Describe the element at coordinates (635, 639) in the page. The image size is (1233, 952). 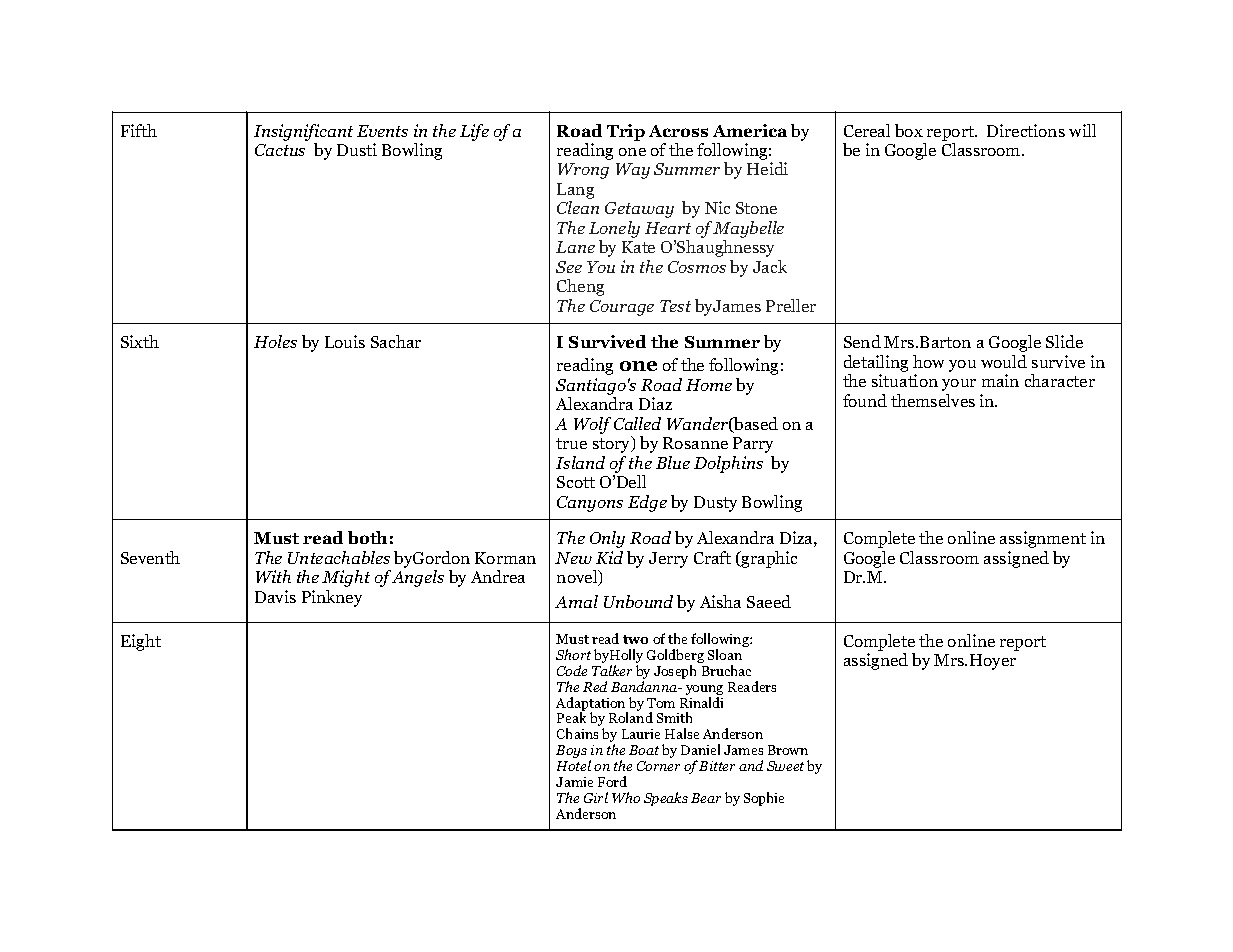
I see `two` at that location.
